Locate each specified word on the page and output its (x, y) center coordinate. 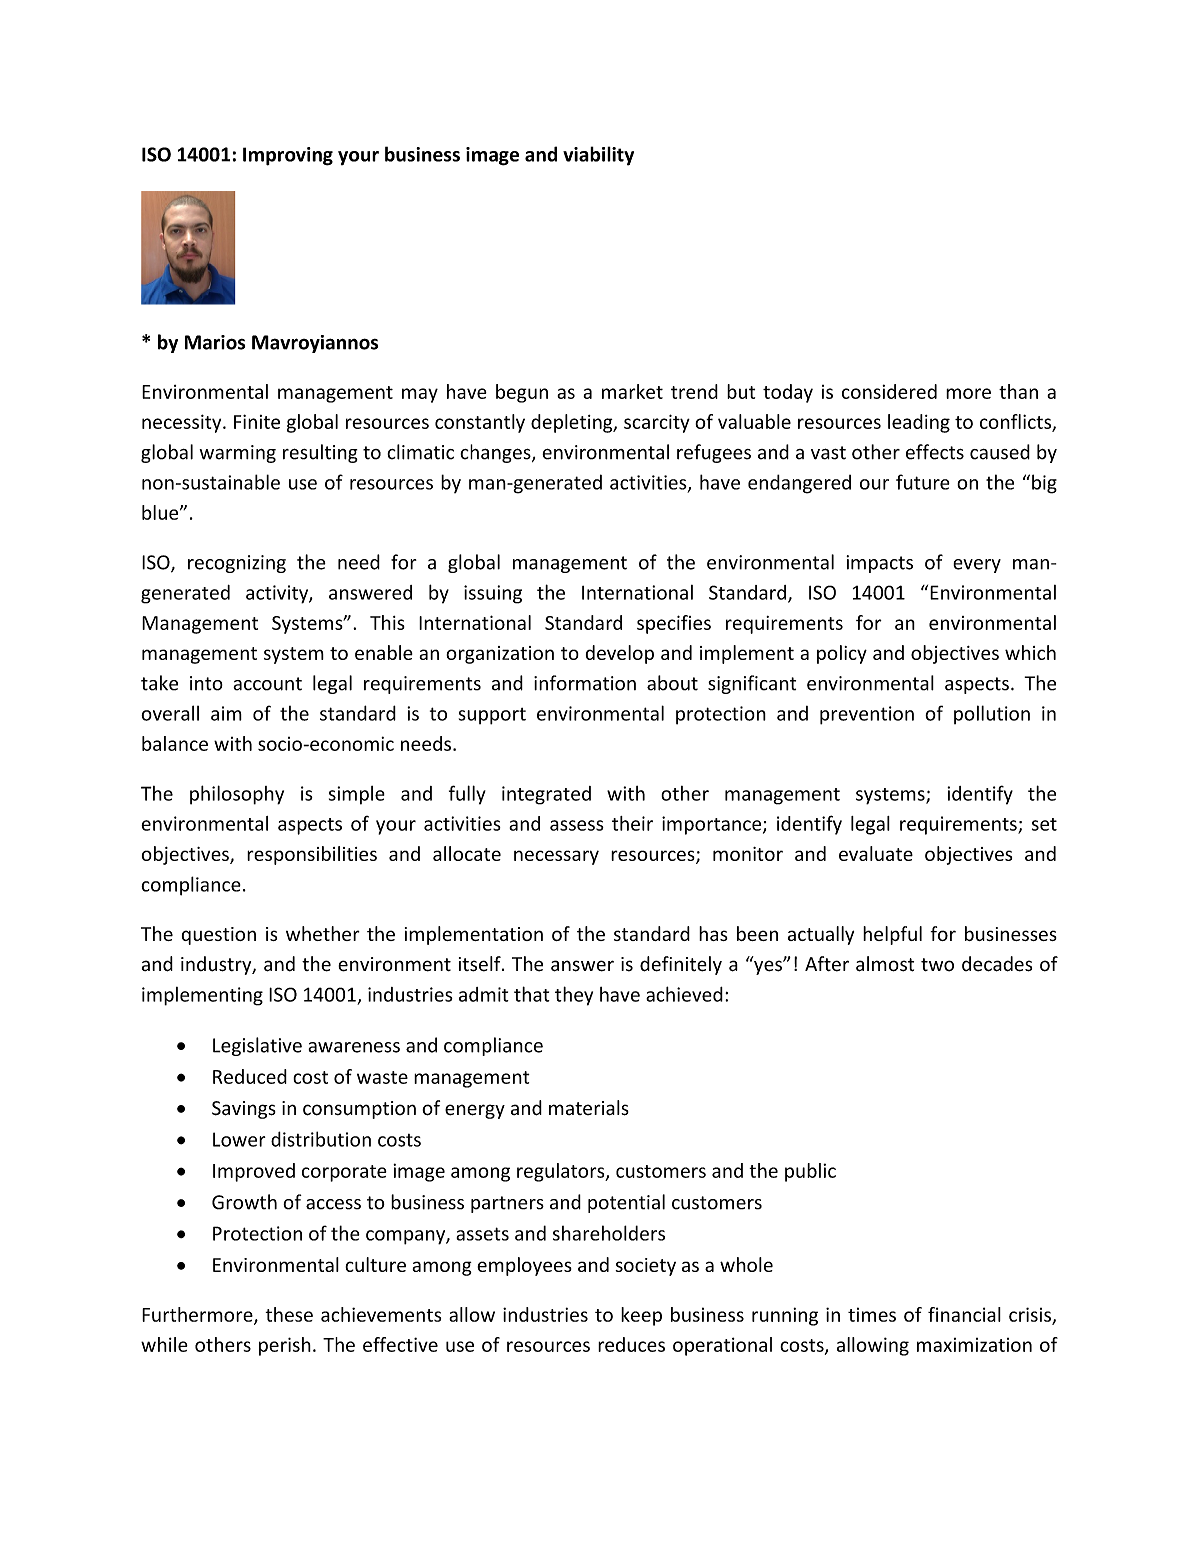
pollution (992, 714)
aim (226, 713)
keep (641, 1316)
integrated (546, 795)
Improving (288, 156)
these (289, 1314)
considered (889, 391)
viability (598, 156)
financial (964, 1314)
